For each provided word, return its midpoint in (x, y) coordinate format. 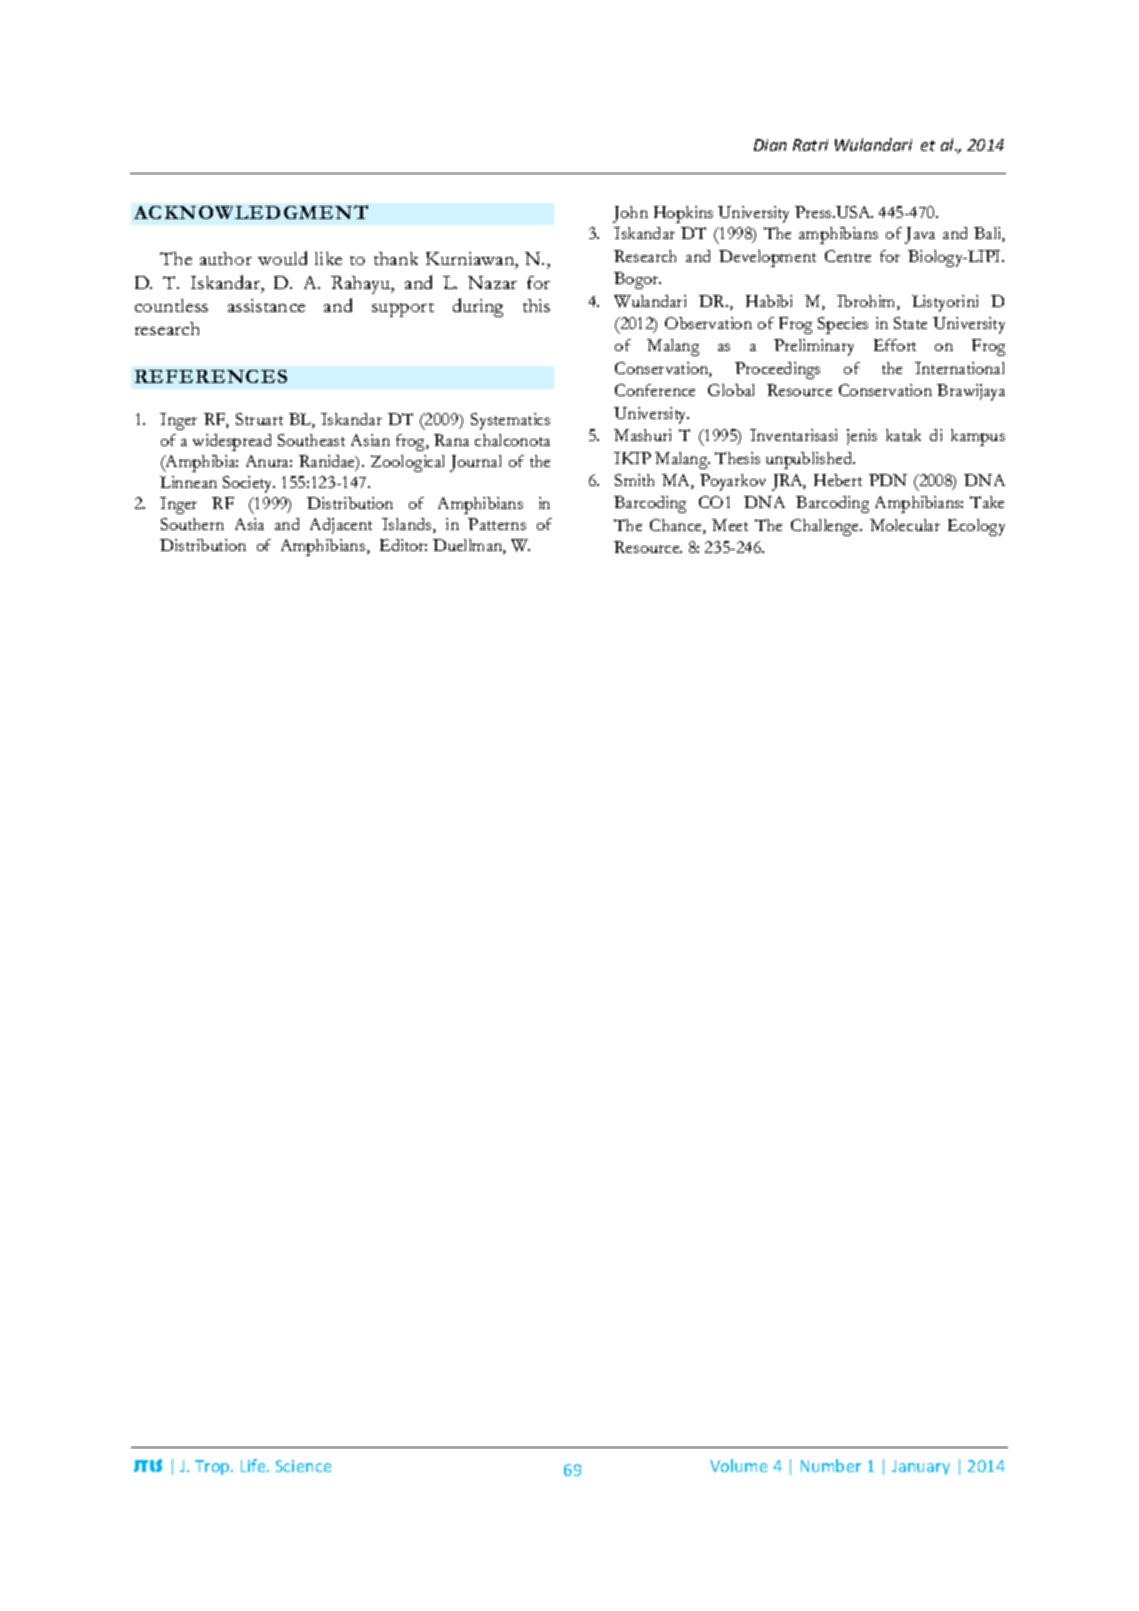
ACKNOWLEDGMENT (251, 212)
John (630, 214)
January (921, 1467)
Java (920, 235)
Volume (738, 1465)
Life (254, 1465)
